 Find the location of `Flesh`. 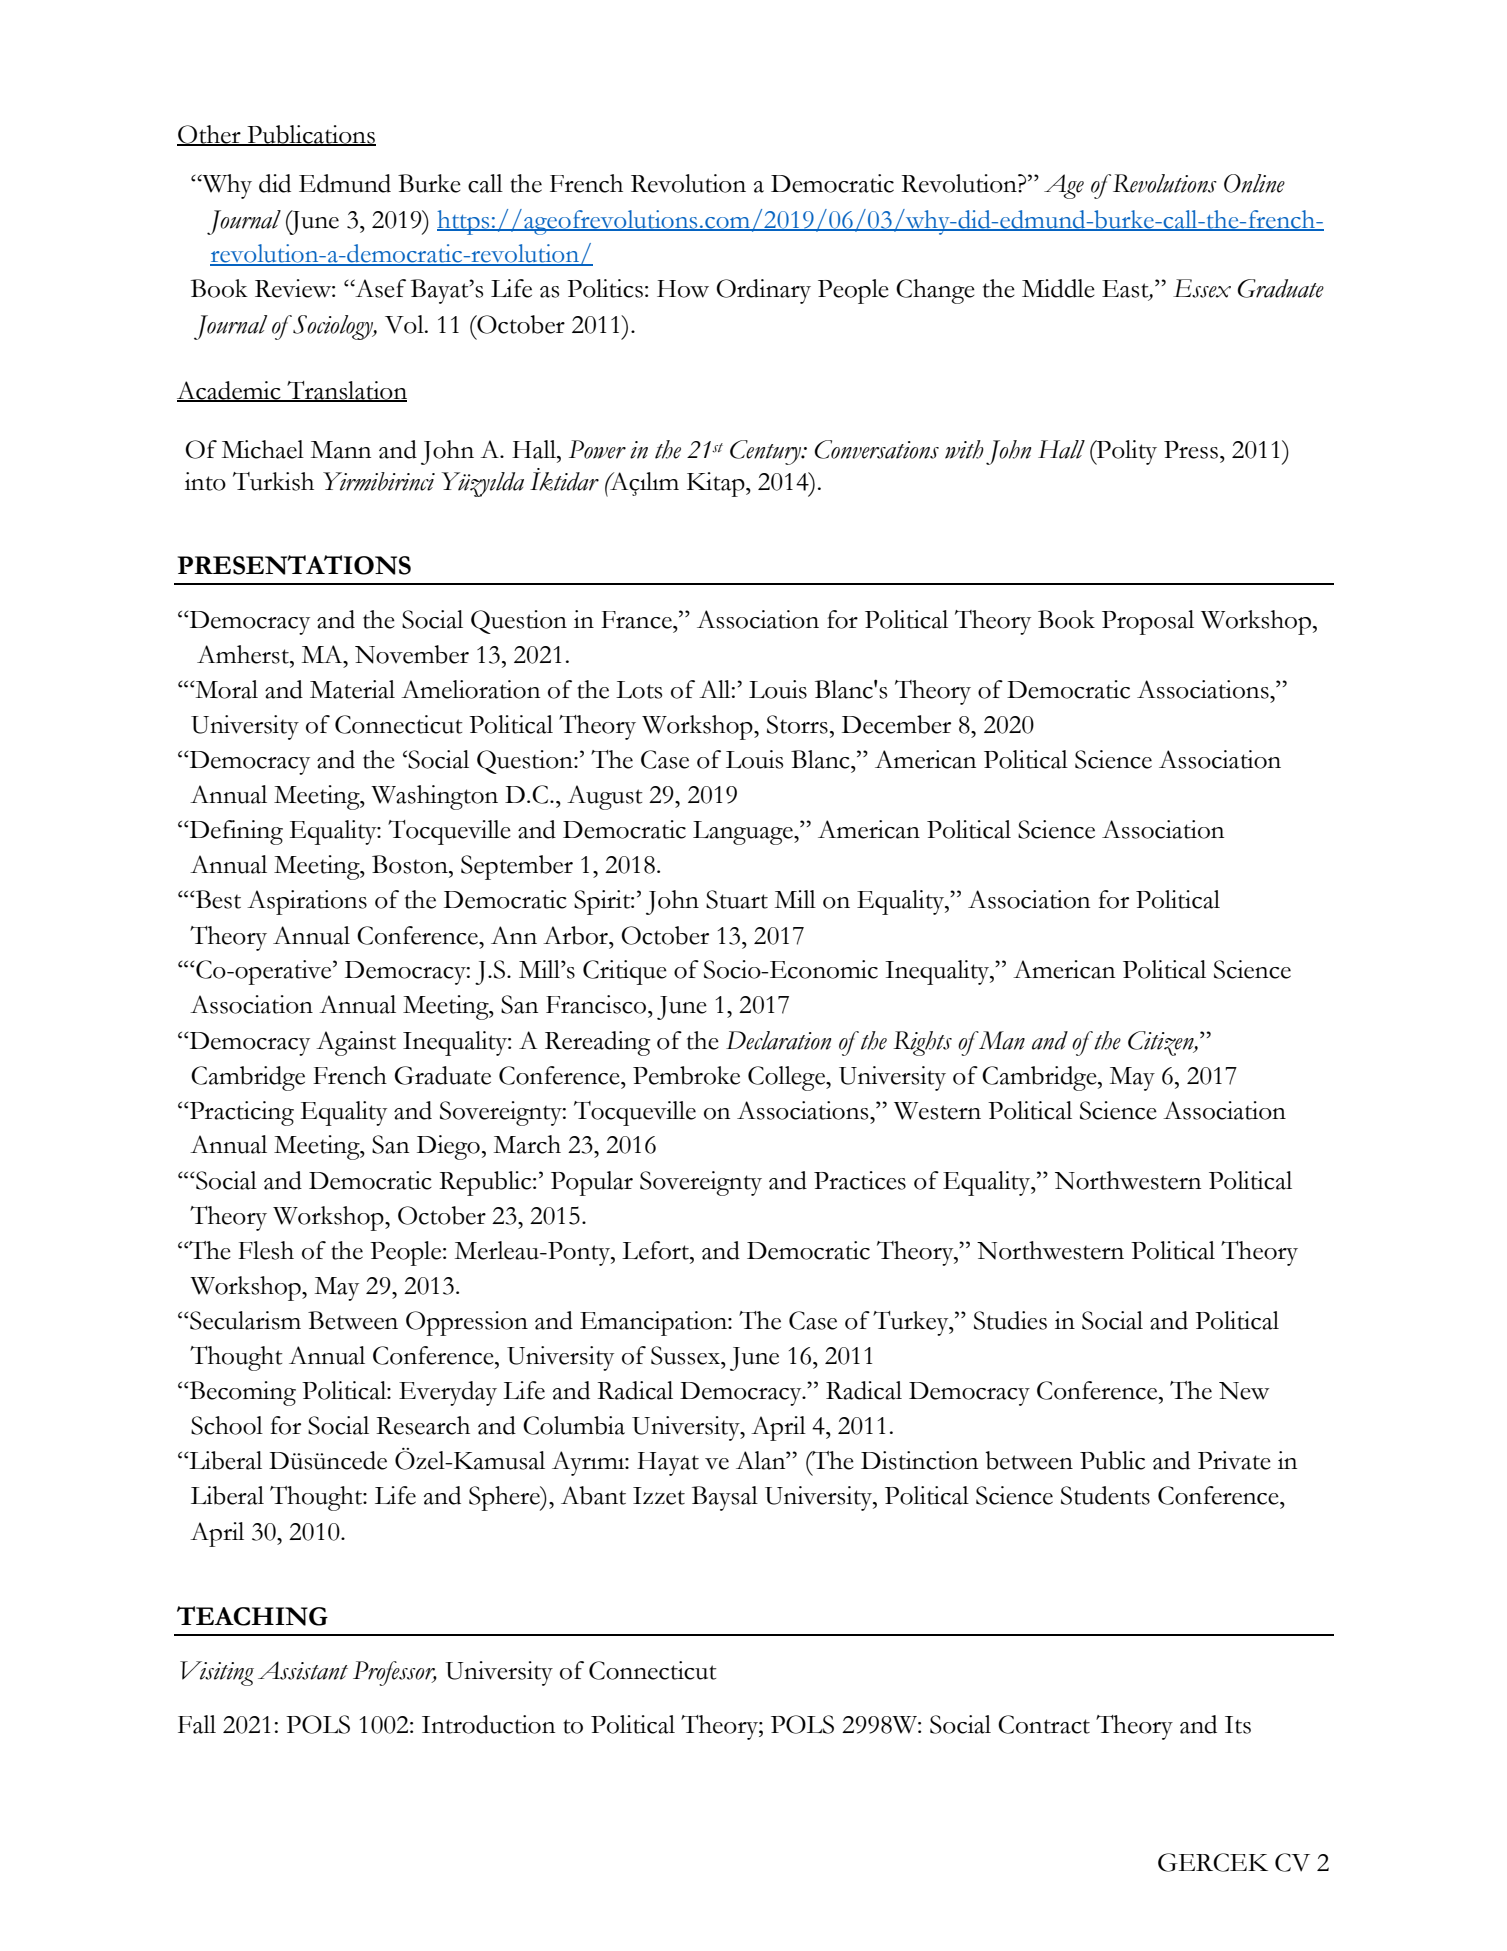

Flesh is located at coordinates (266, 1250).
